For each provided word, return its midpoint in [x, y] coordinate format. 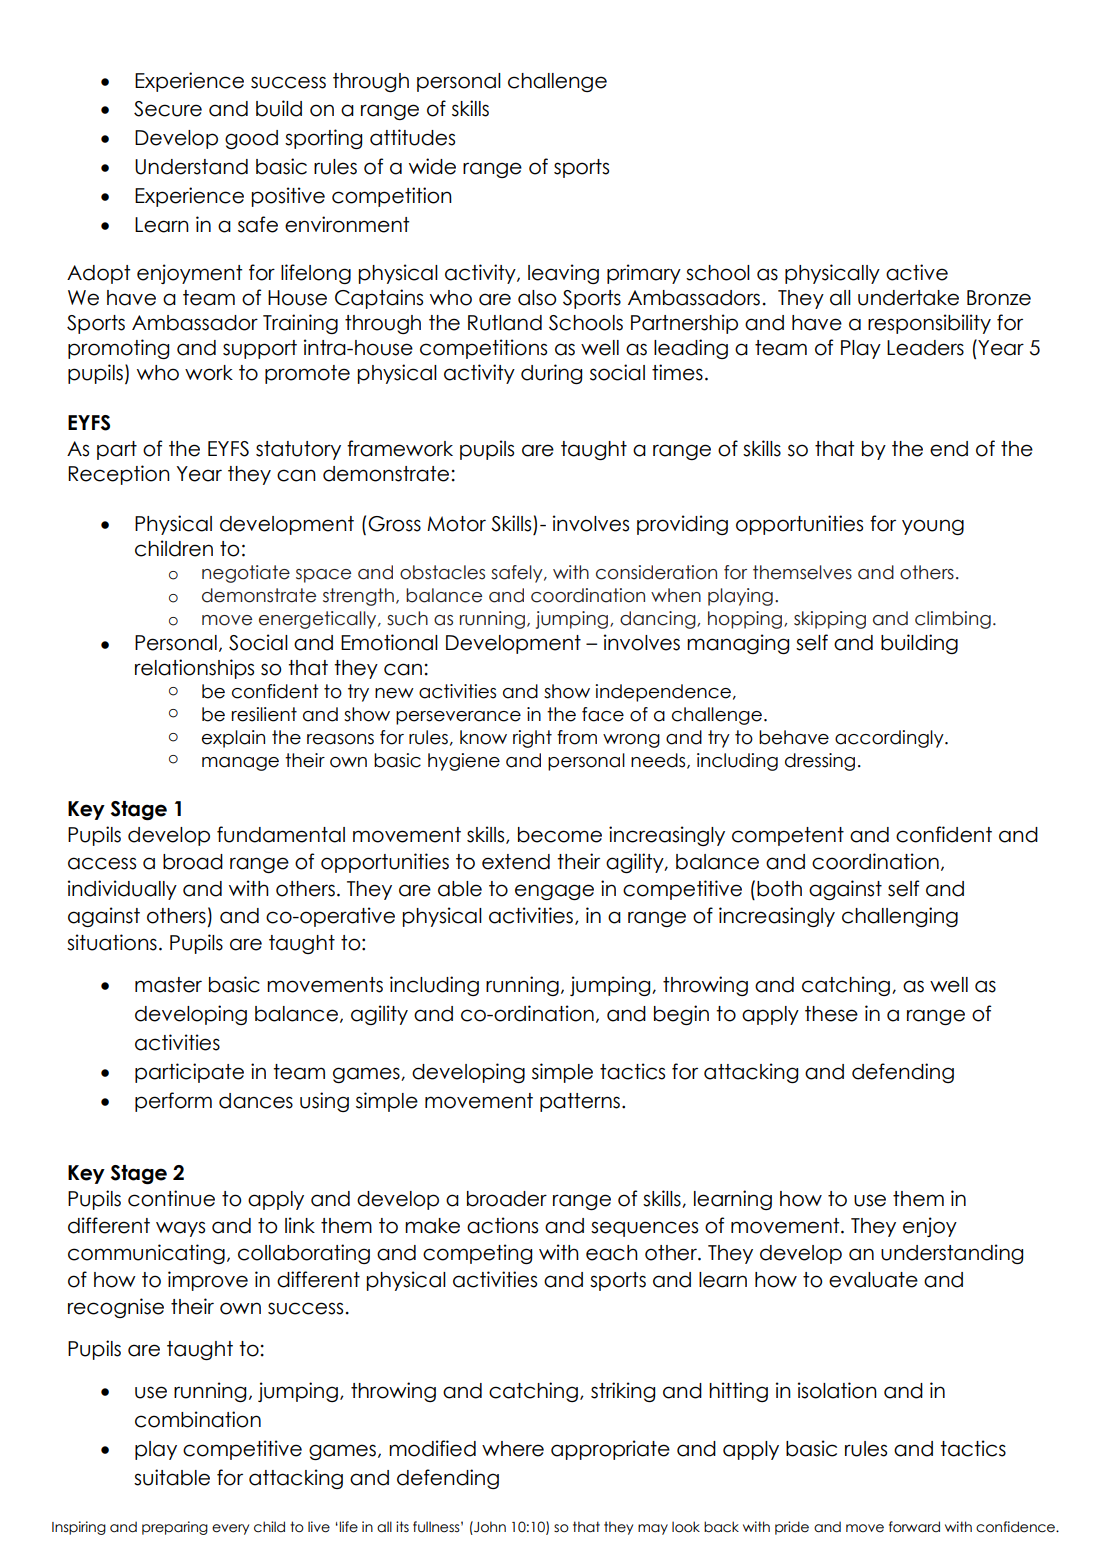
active [917, 272]
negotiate [246, 574]
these [831, 1014]
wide [432, 166]
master [168, 985]
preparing [175, 1528]
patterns [580, 1102]
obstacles [442, 572]
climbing [953, 620]
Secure [168, 109]
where [513, 1449]
